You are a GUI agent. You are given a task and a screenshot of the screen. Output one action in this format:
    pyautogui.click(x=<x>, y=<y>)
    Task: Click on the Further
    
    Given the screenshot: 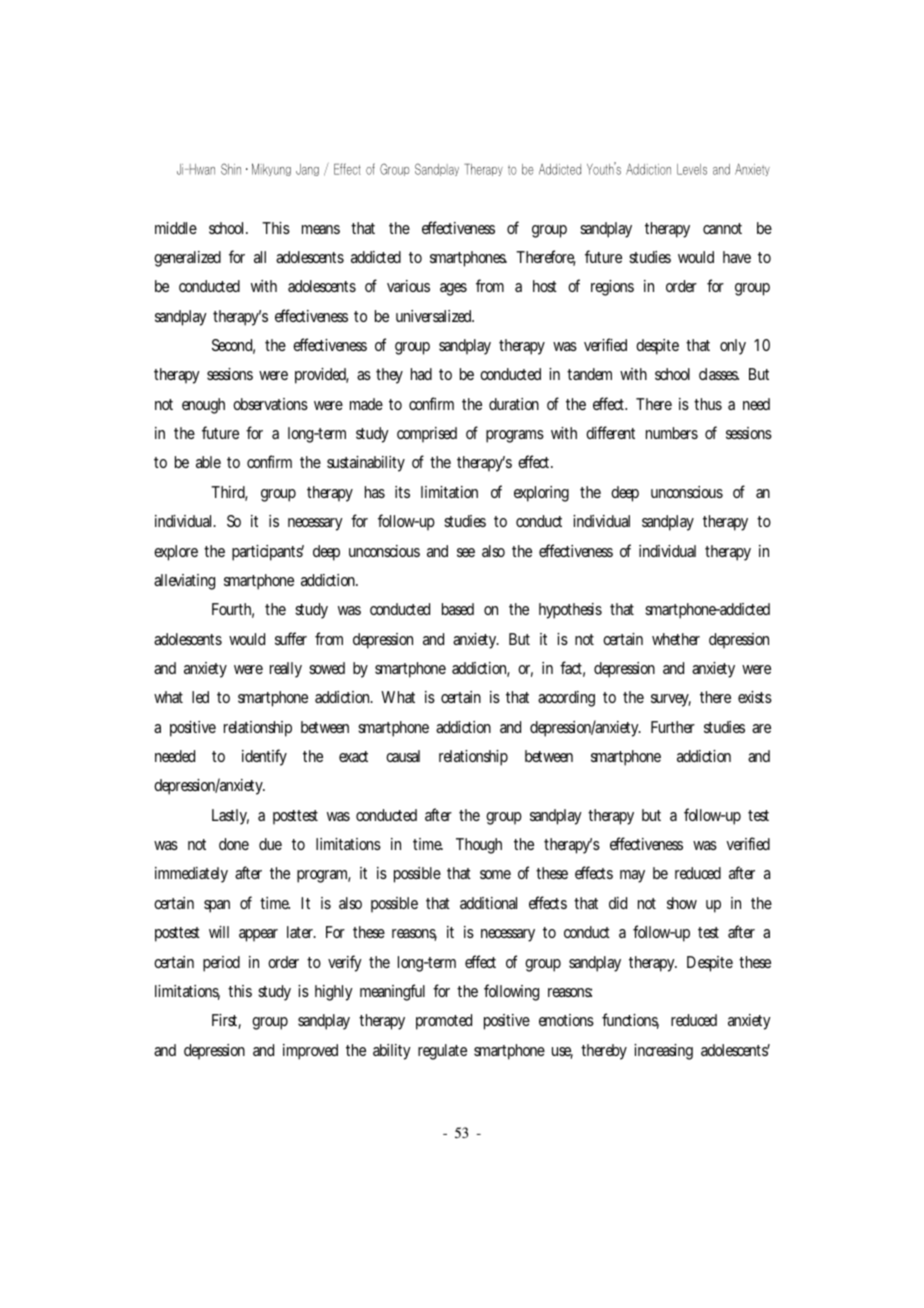 What is the action you would take?
    pyautogui.click(x=673, y=727)
